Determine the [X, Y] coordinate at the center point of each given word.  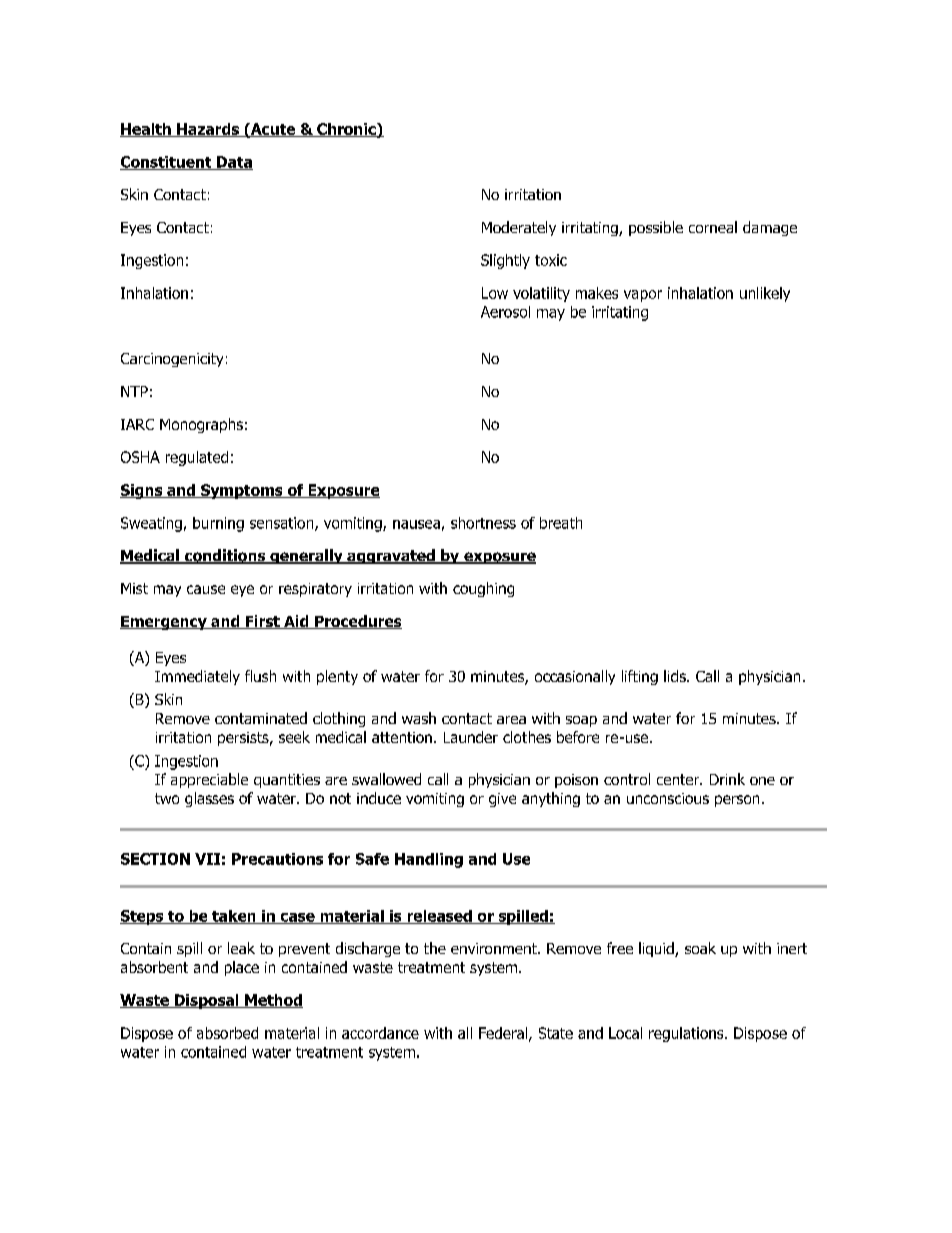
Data [233, 163]
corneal [713, 227]
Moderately [519, 228]
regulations [687, 1034]
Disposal [206, 1001]
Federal [504, 1034]
